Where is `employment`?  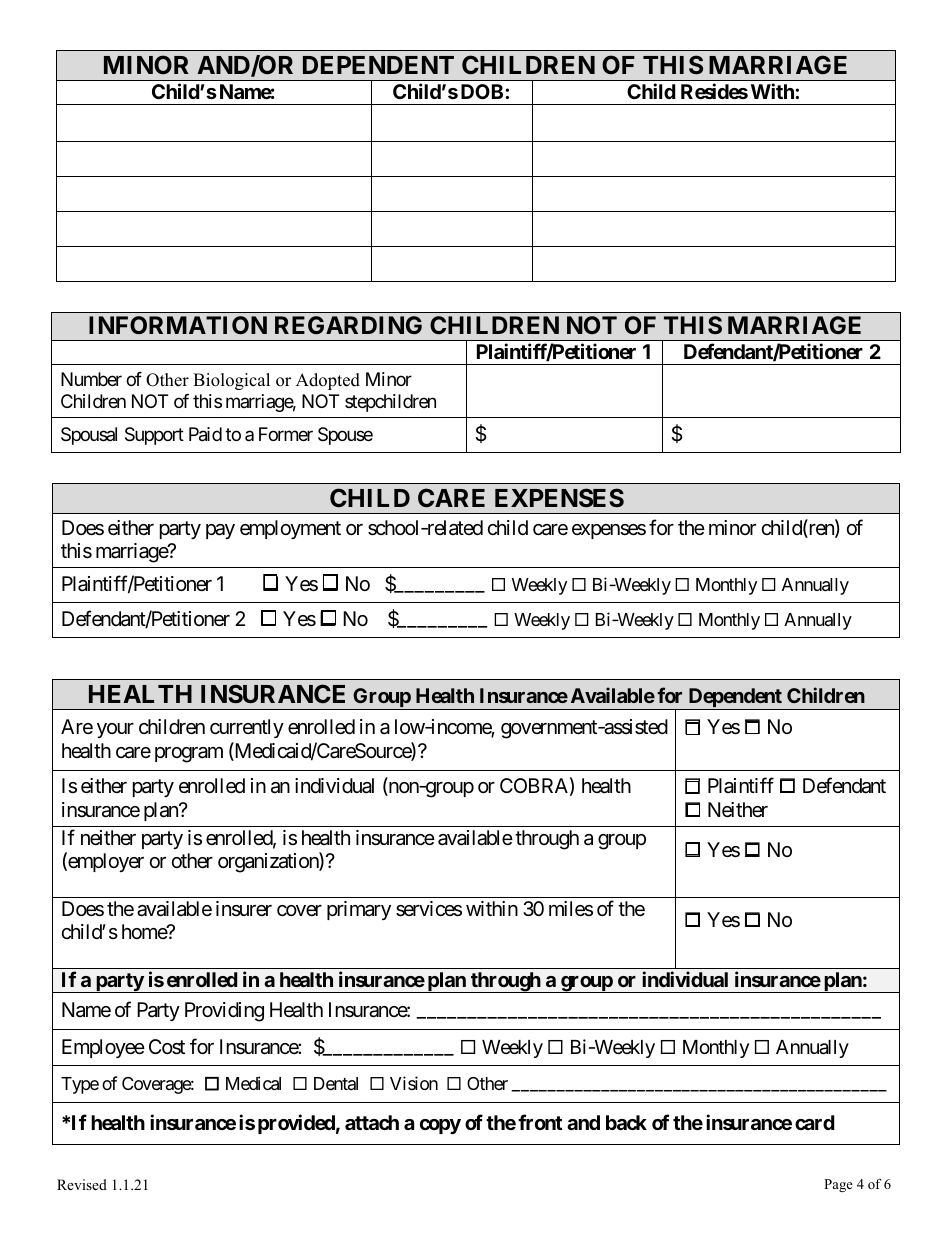
employment is located at coordinates (290, 529).
